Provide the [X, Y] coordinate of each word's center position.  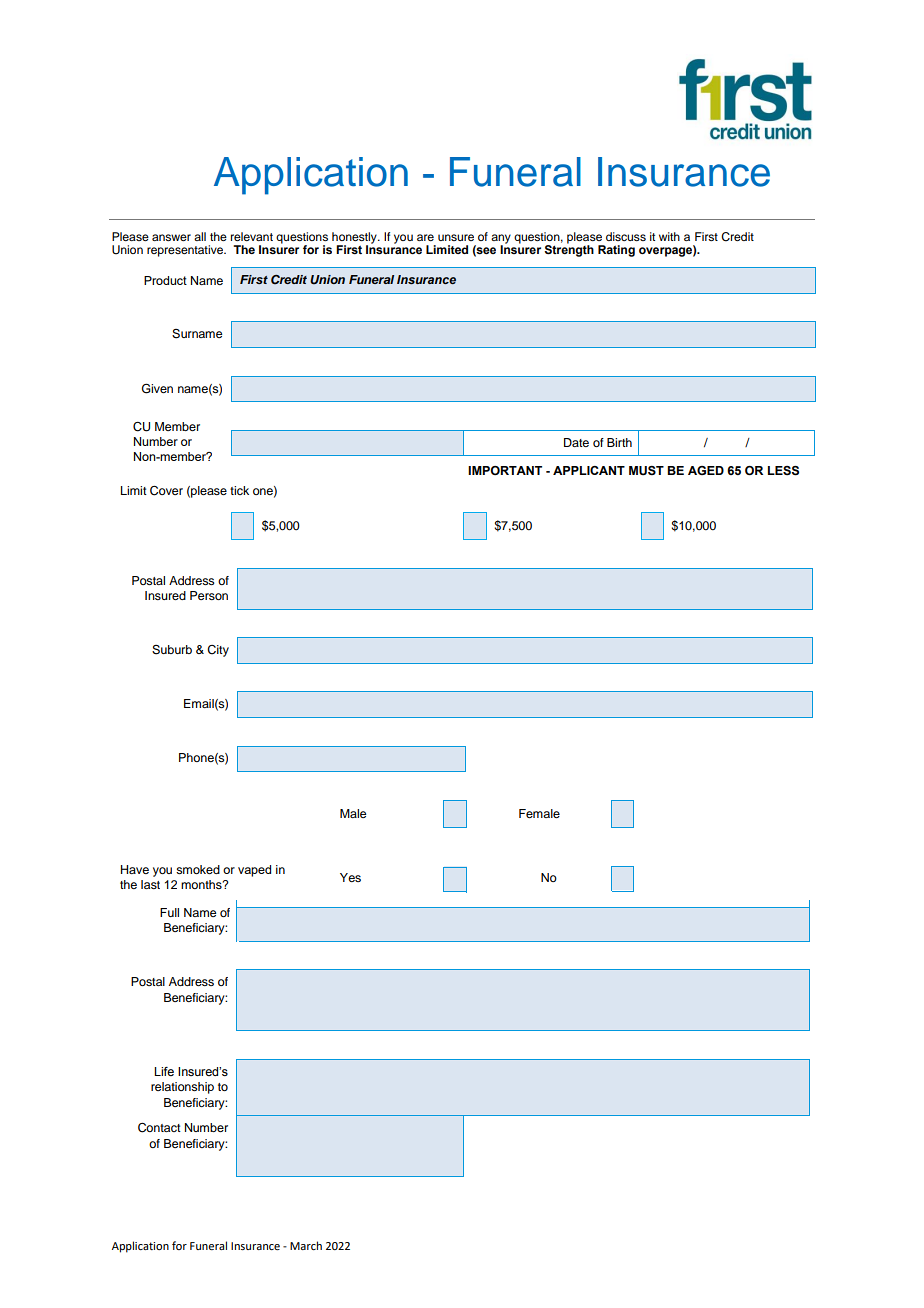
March [306, 1245]
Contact [159, 1128]
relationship [182, 1088]
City [218, 651]
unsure [456, 237]
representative [186, 251]
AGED [706, 470]
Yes [350, 877]
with [669, 236]
